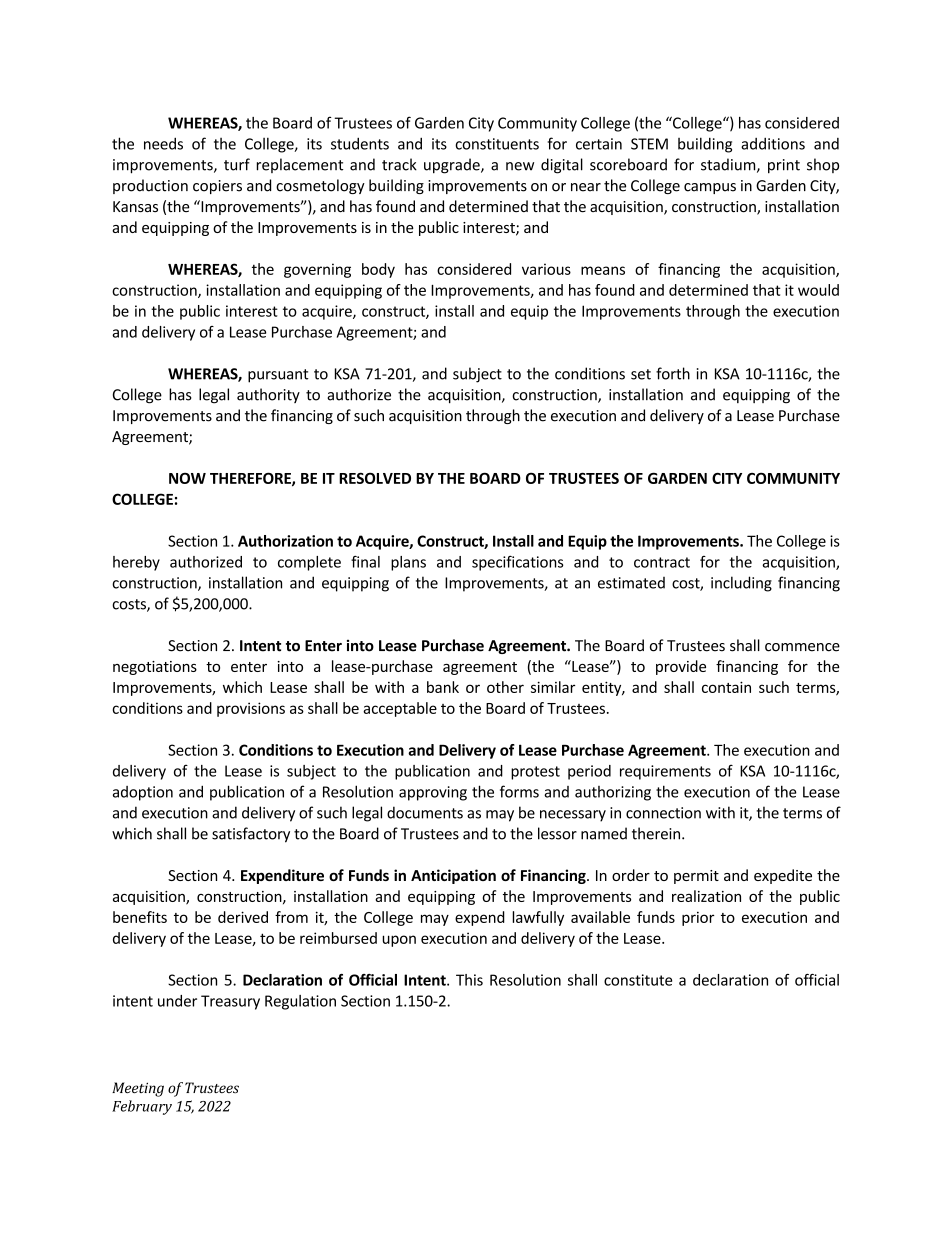 This screenshot has width=952, height=1233. I want to click on Meeting, so click(138, 1089).
